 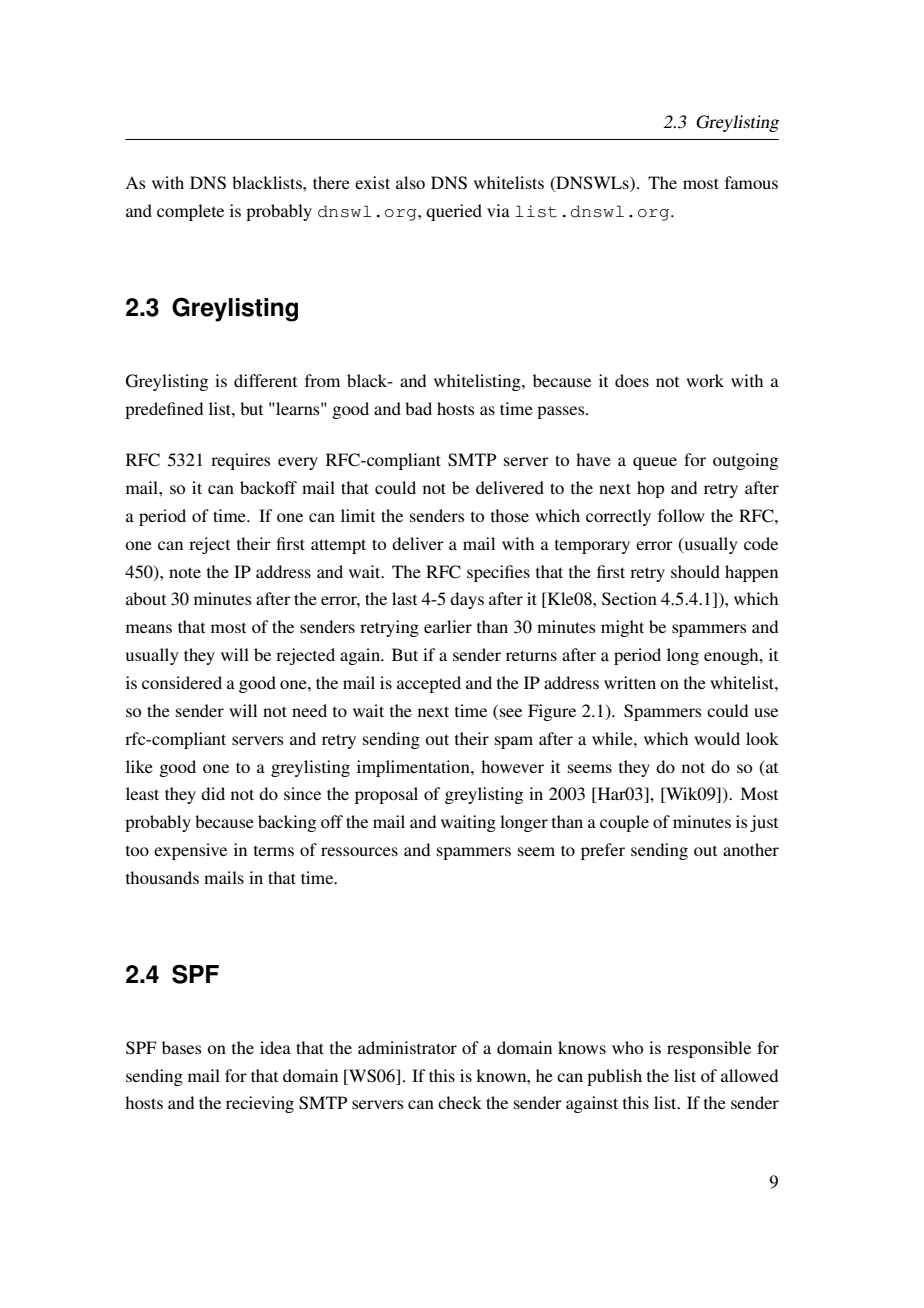 I want to click on those, so click(x=510, y=515).
